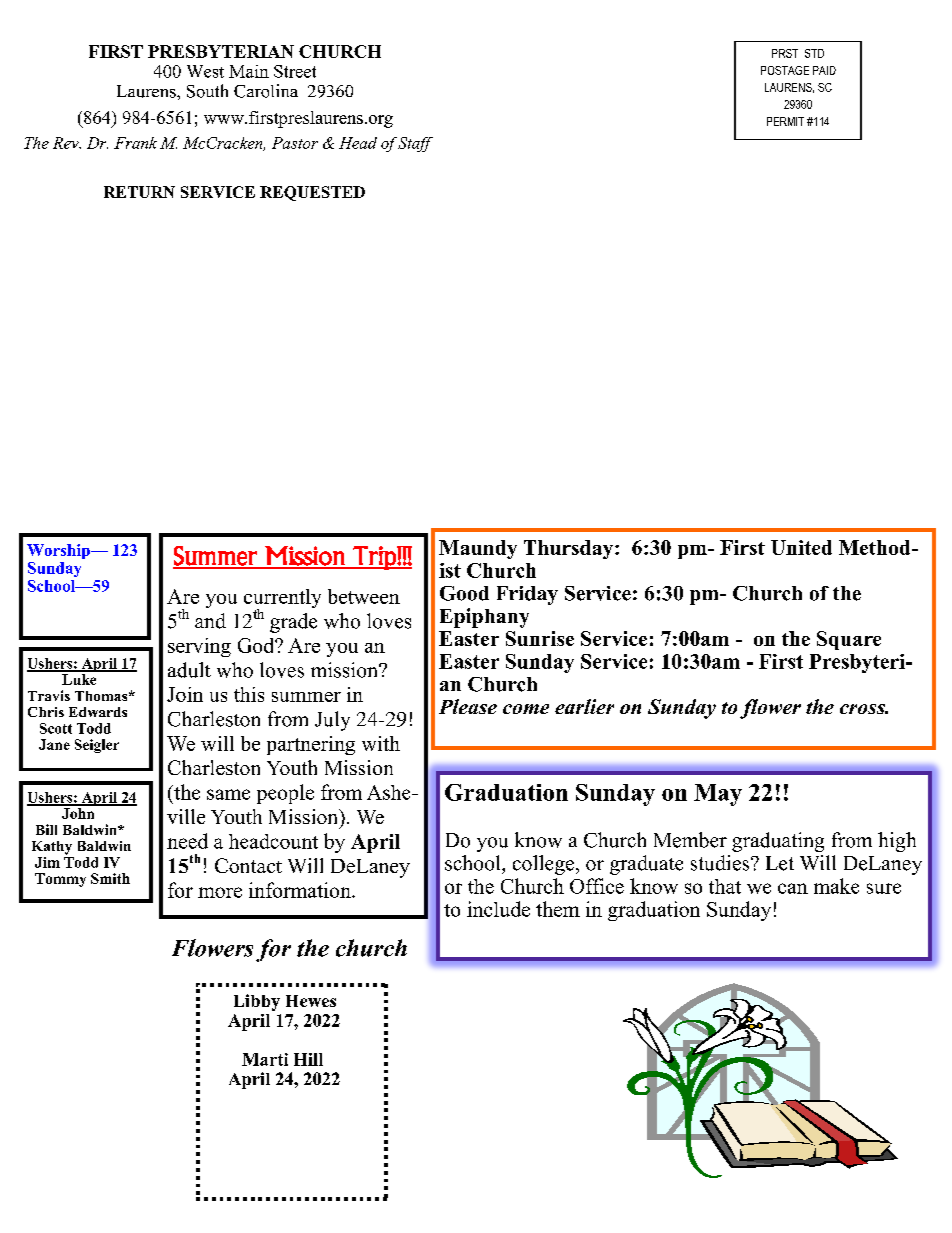 The width and height of the image is (952, 1233). What do you see at coordinates (415, 144) in the image?
I see `Staff` at bounding box center [415, 144].
